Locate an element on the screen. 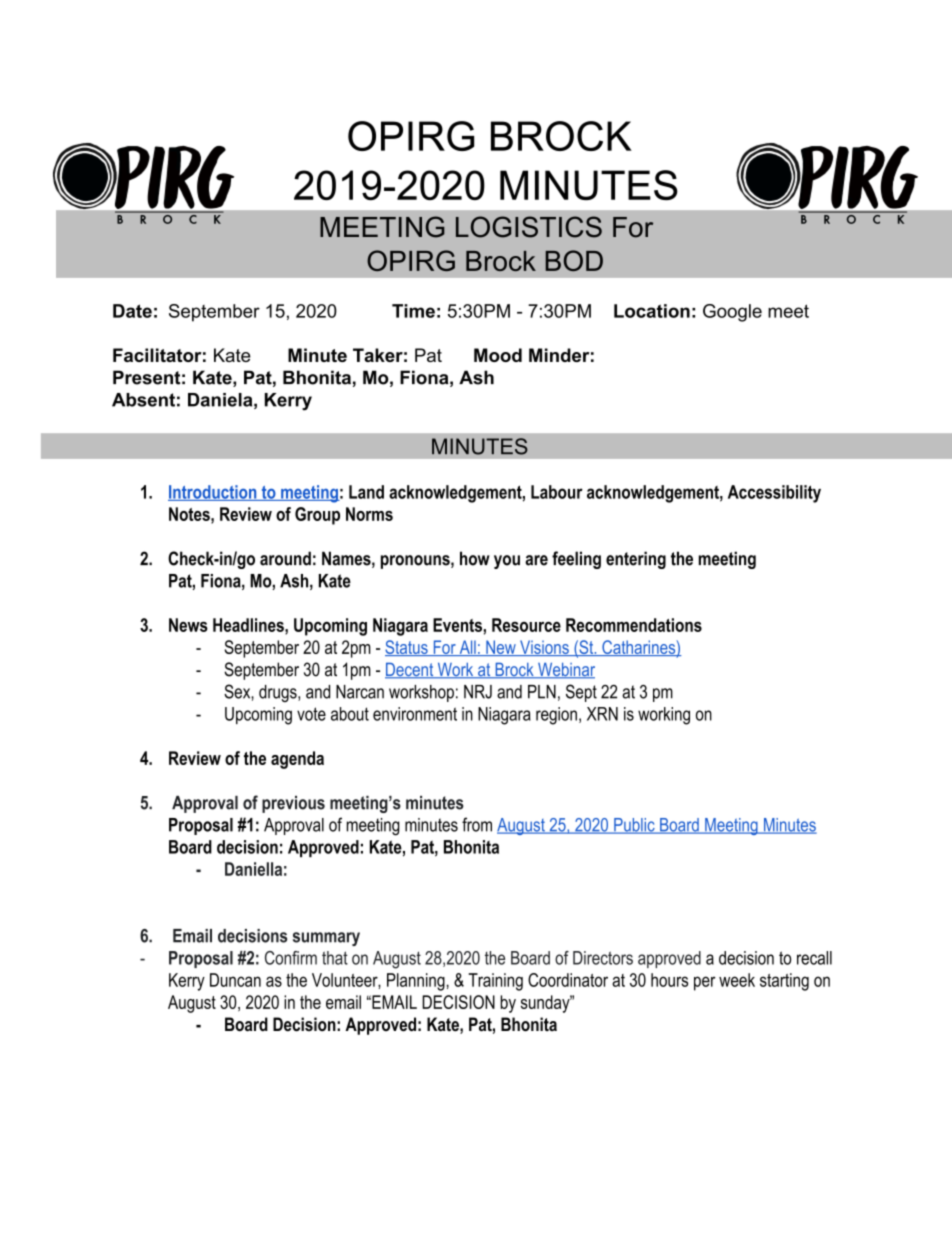  Recommendations is located at coordinates (634, 625).
